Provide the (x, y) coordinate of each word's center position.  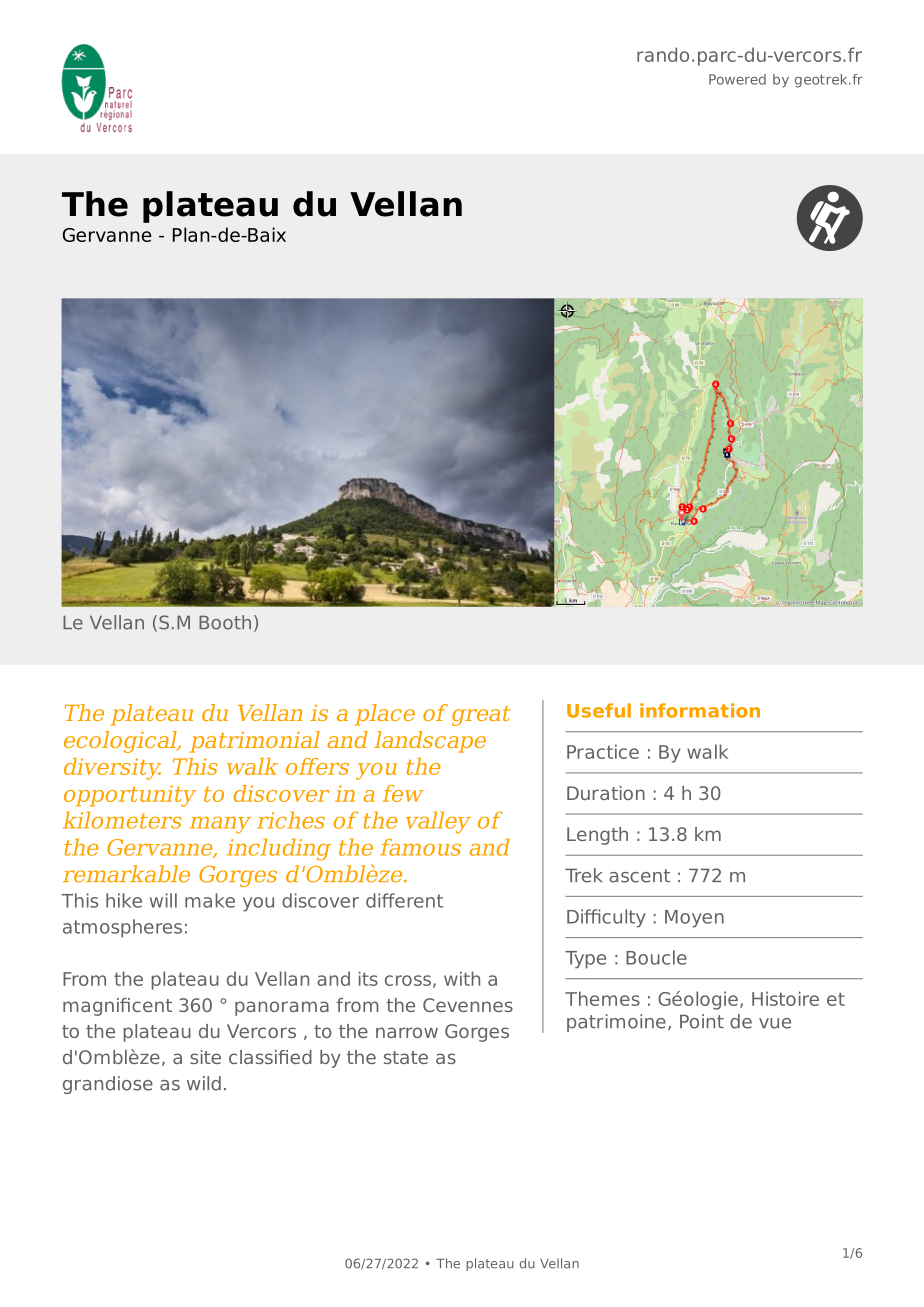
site (205, 1057)
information (700, 710)
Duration (606, 793)
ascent (639, 876)
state (406, 1057)
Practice (603, 751)
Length (597, 836)
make (210, 900)
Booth (225, 622)
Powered (737, 79)
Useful (599, 710)
